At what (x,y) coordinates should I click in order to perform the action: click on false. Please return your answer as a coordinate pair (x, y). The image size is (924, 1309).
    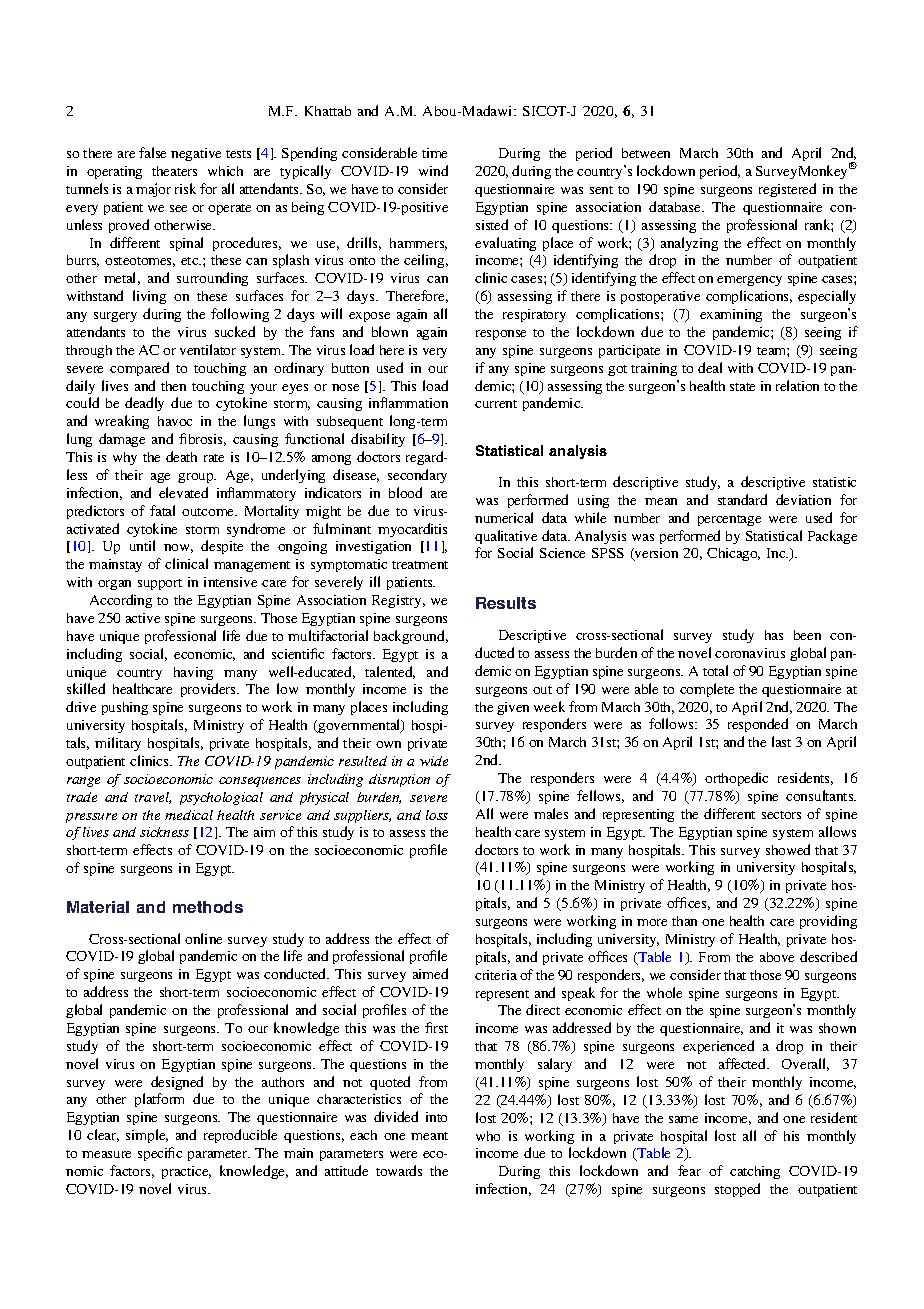
    Looking at the image, I should click on (152, 152).
